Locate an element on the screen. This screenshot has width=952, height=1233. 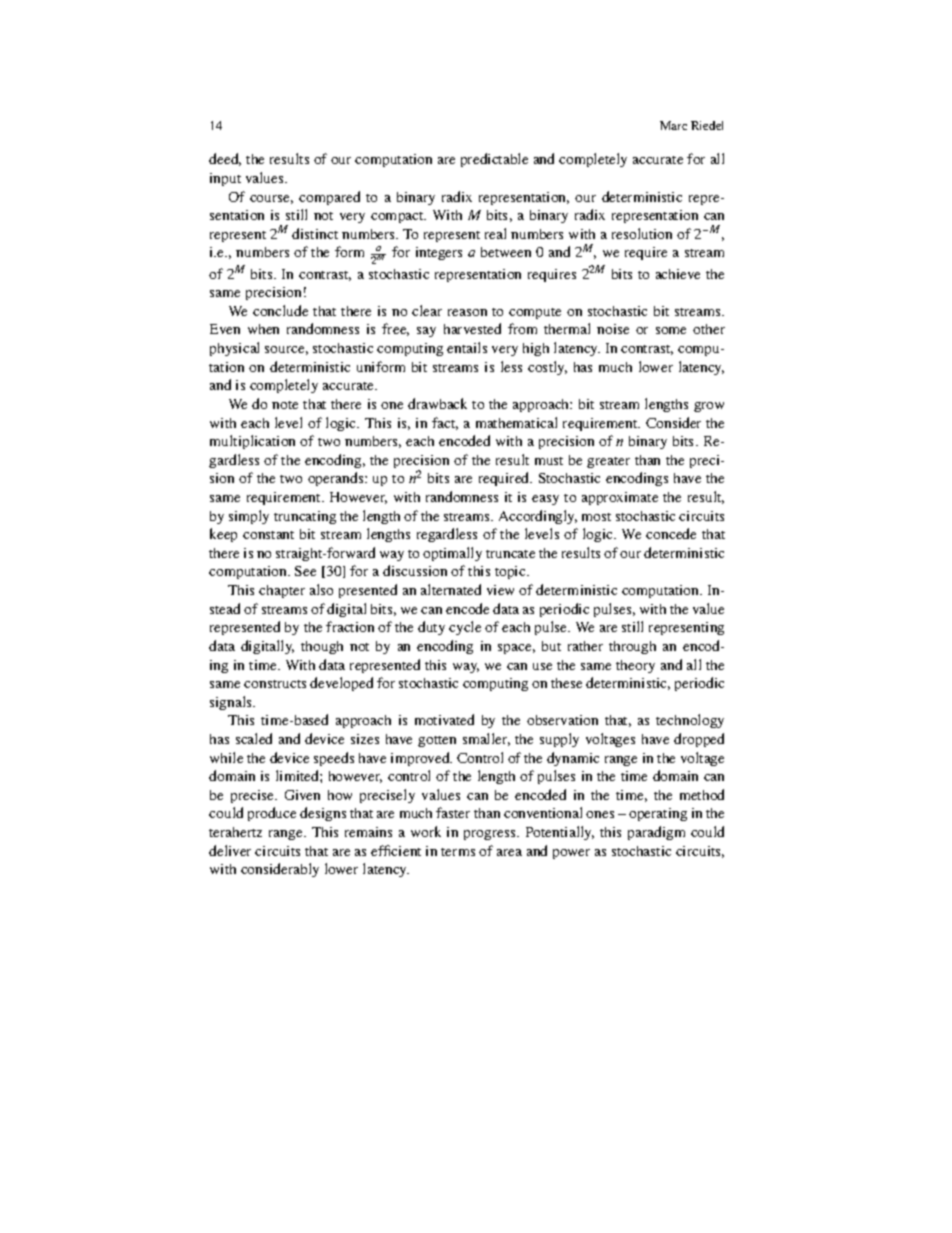
note is located at coordinates (285, 405).
